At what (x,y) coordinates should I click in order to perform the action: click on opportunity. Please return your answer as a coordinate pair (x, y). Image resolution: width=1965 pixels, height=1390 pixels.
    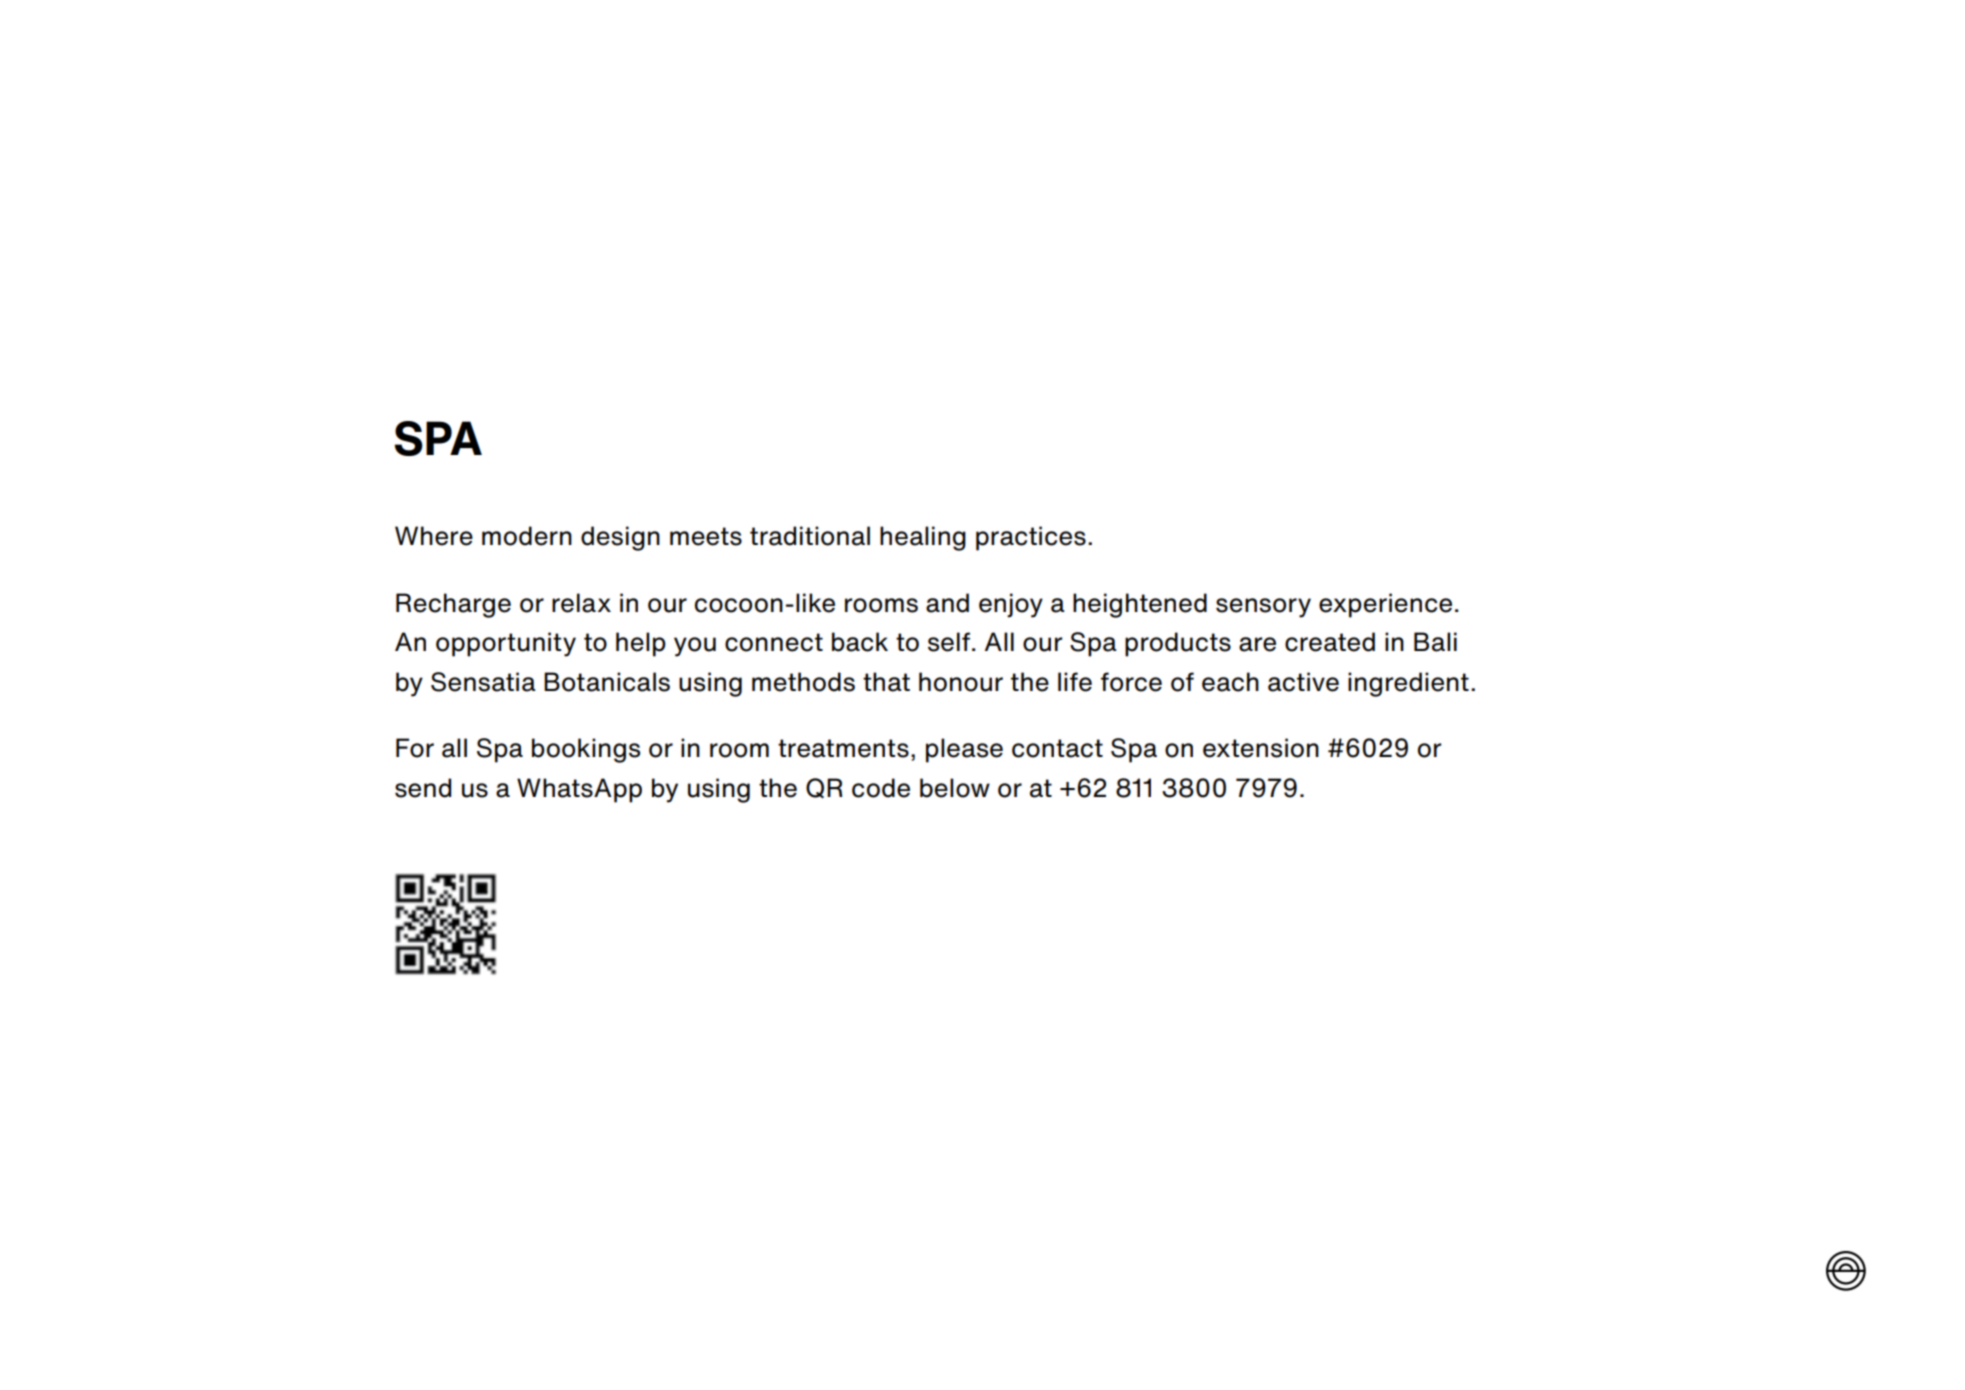
    Looking at the image, I should click on (506, 644).
